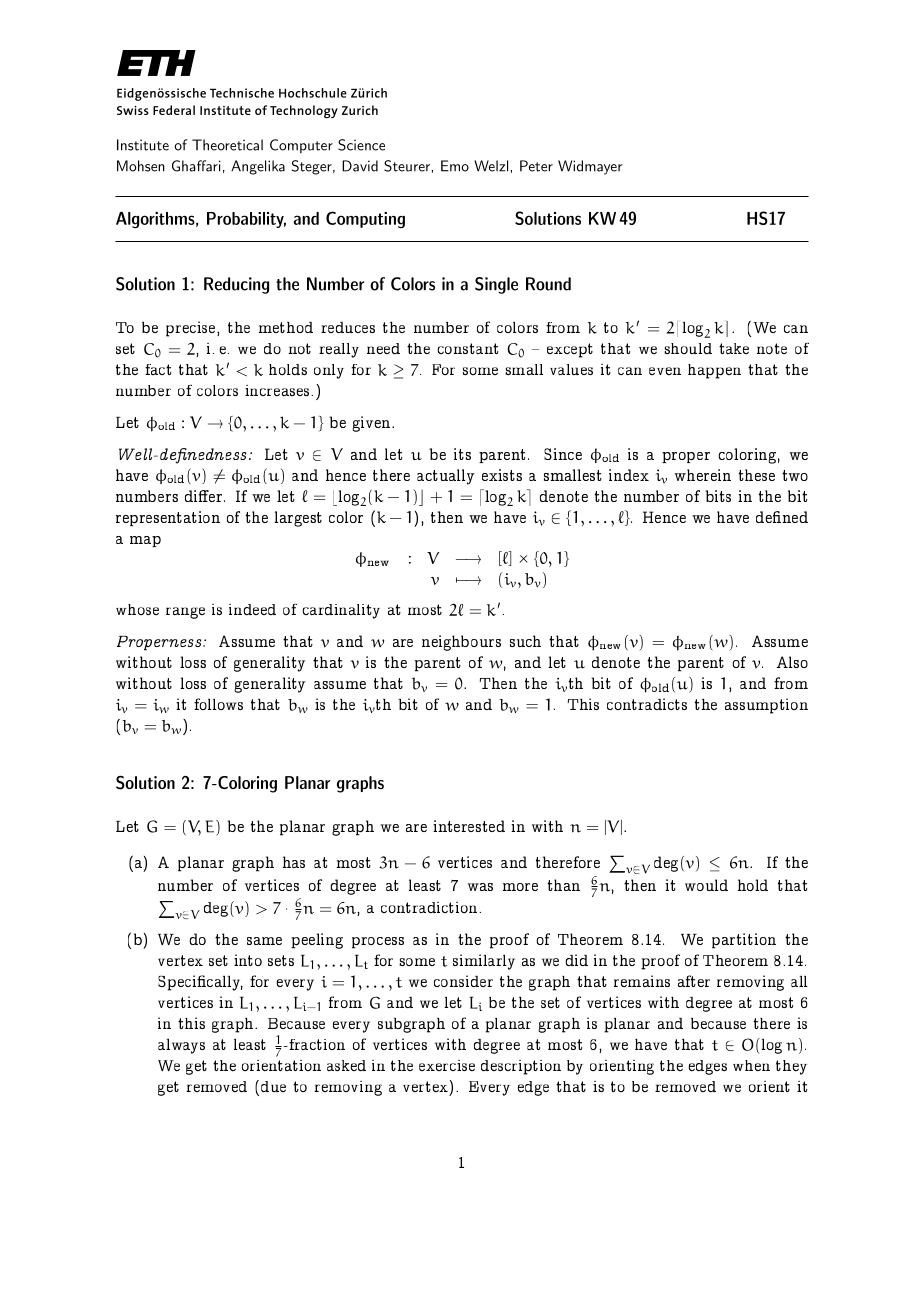 Image resolution: width=924 pixels, height=1308 pixels. What do you see at coordinates (714, 371) in the document?
I see `happen` at bounding box center [714, 371].
